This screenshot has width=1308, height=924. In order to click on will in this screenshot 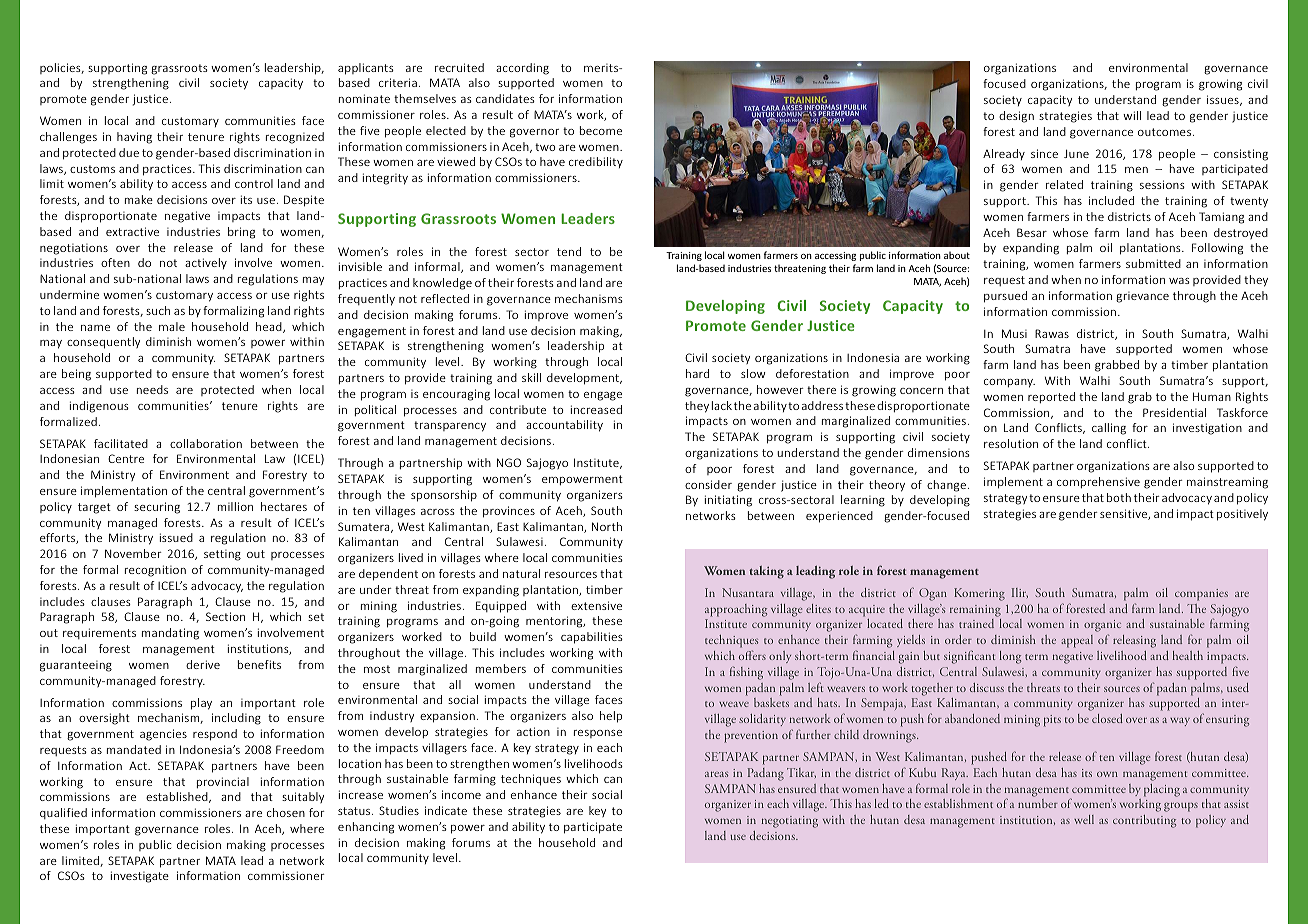, I will do `click(1132, 115)`.
